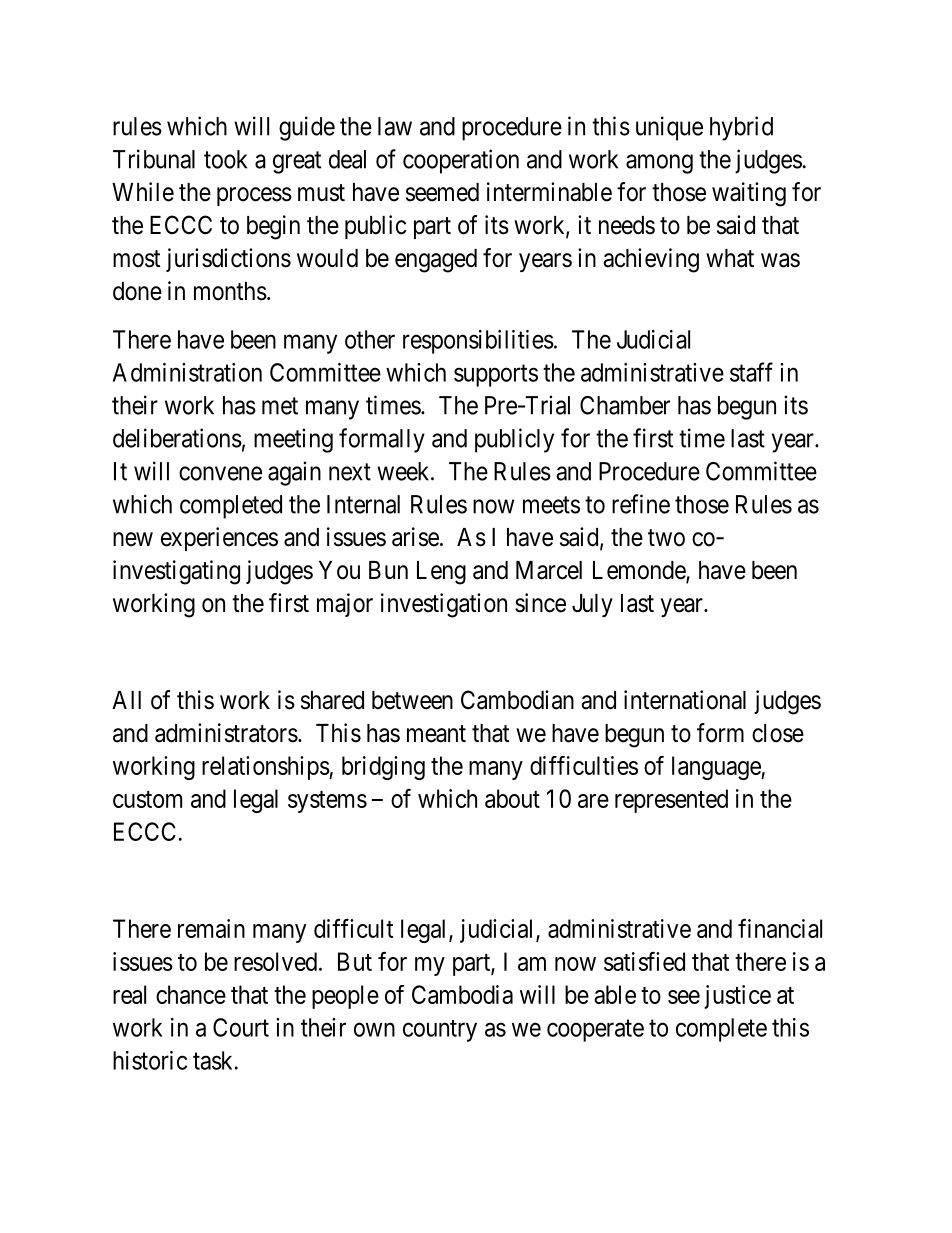  What do you see at coordinates (737, 997) in the page?
I see `justice` at bounding box center [737, 997].
